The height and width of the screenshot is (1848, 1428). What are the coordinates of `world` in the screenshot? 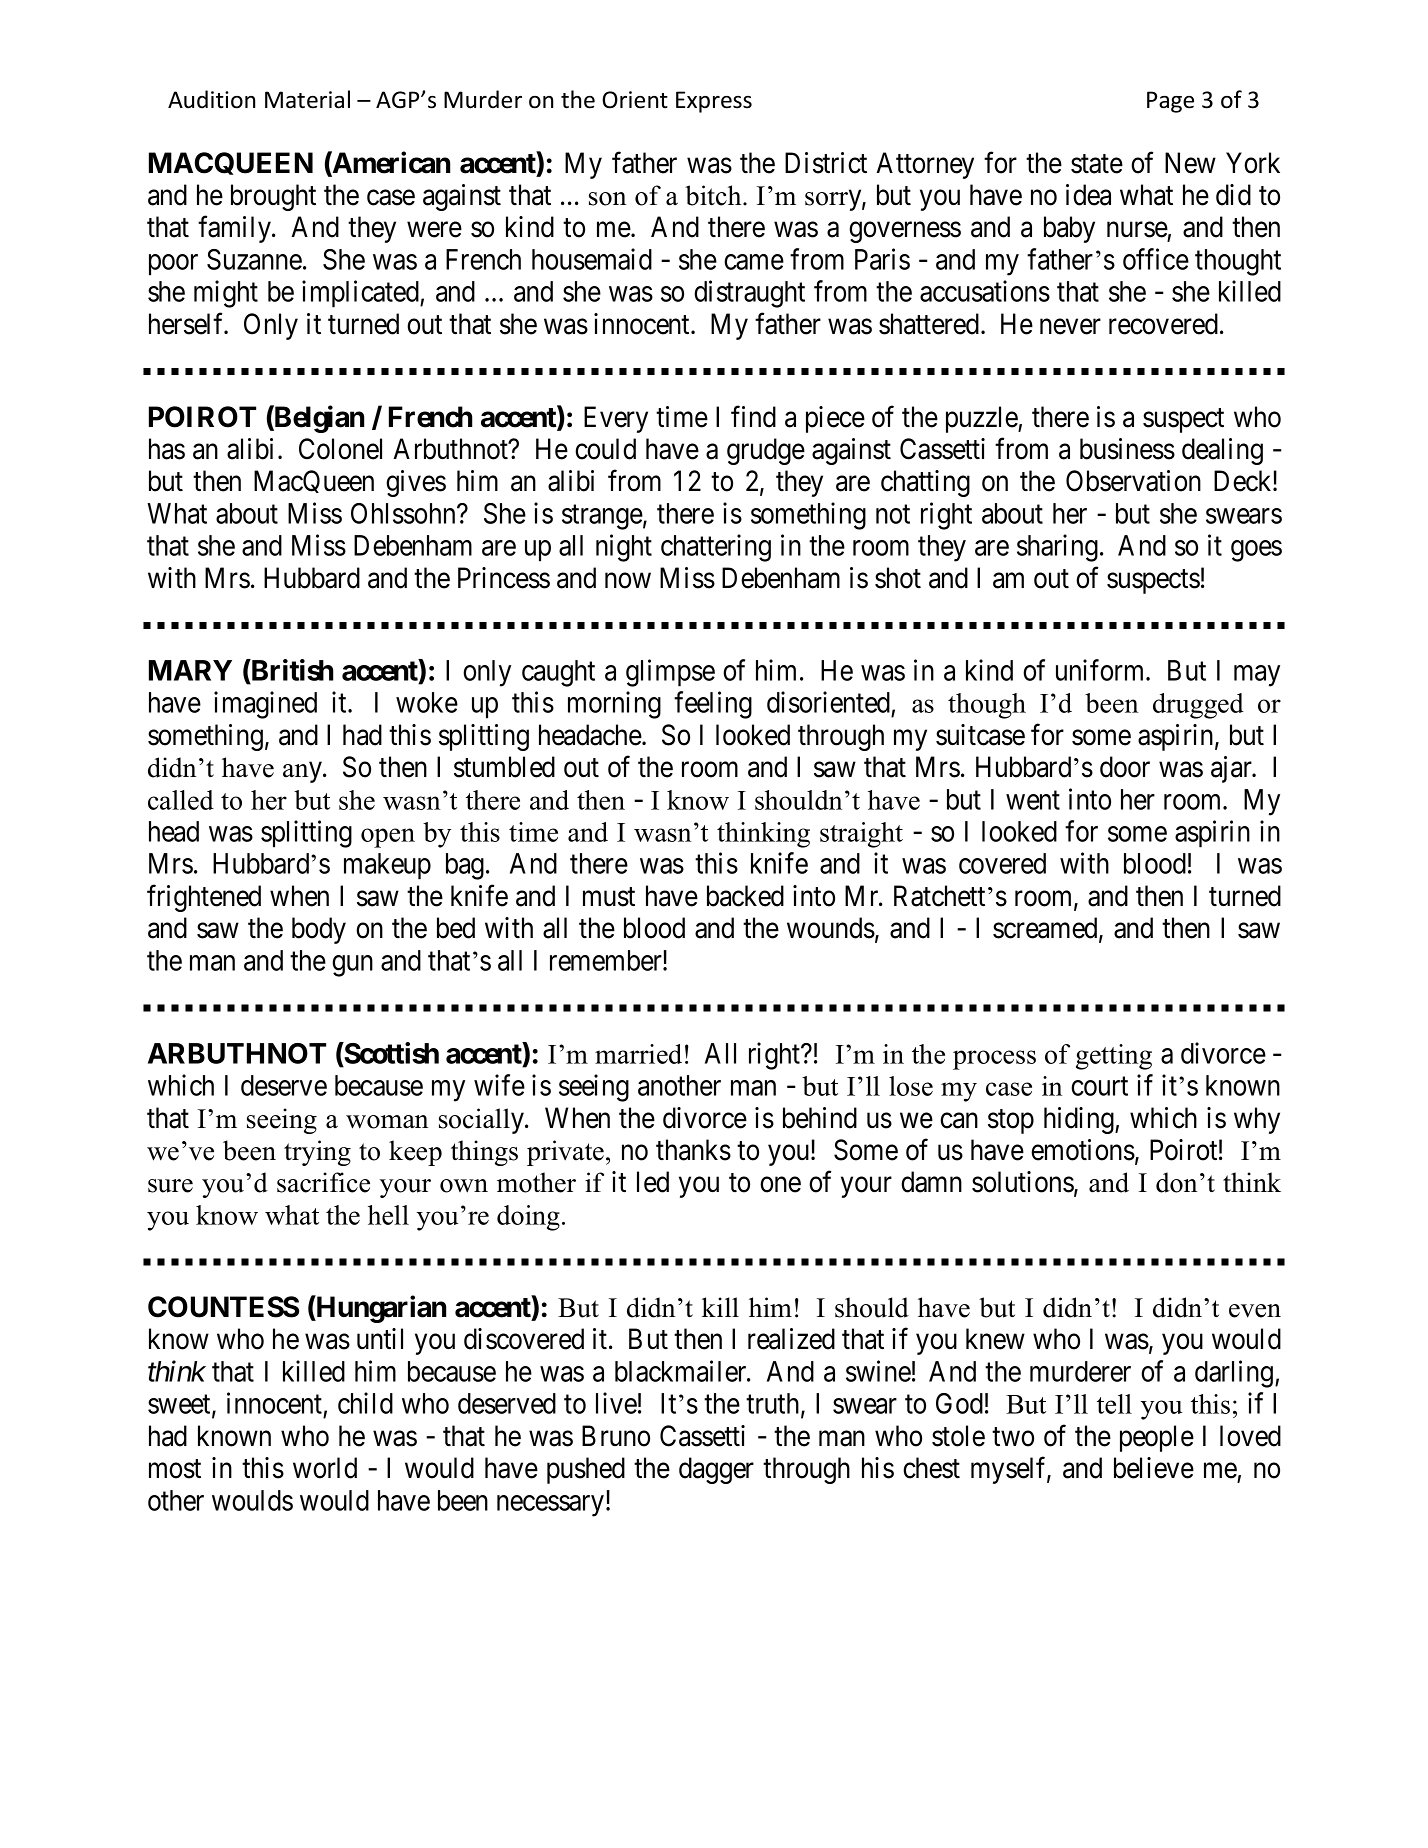 It's located at (325, 1468).
